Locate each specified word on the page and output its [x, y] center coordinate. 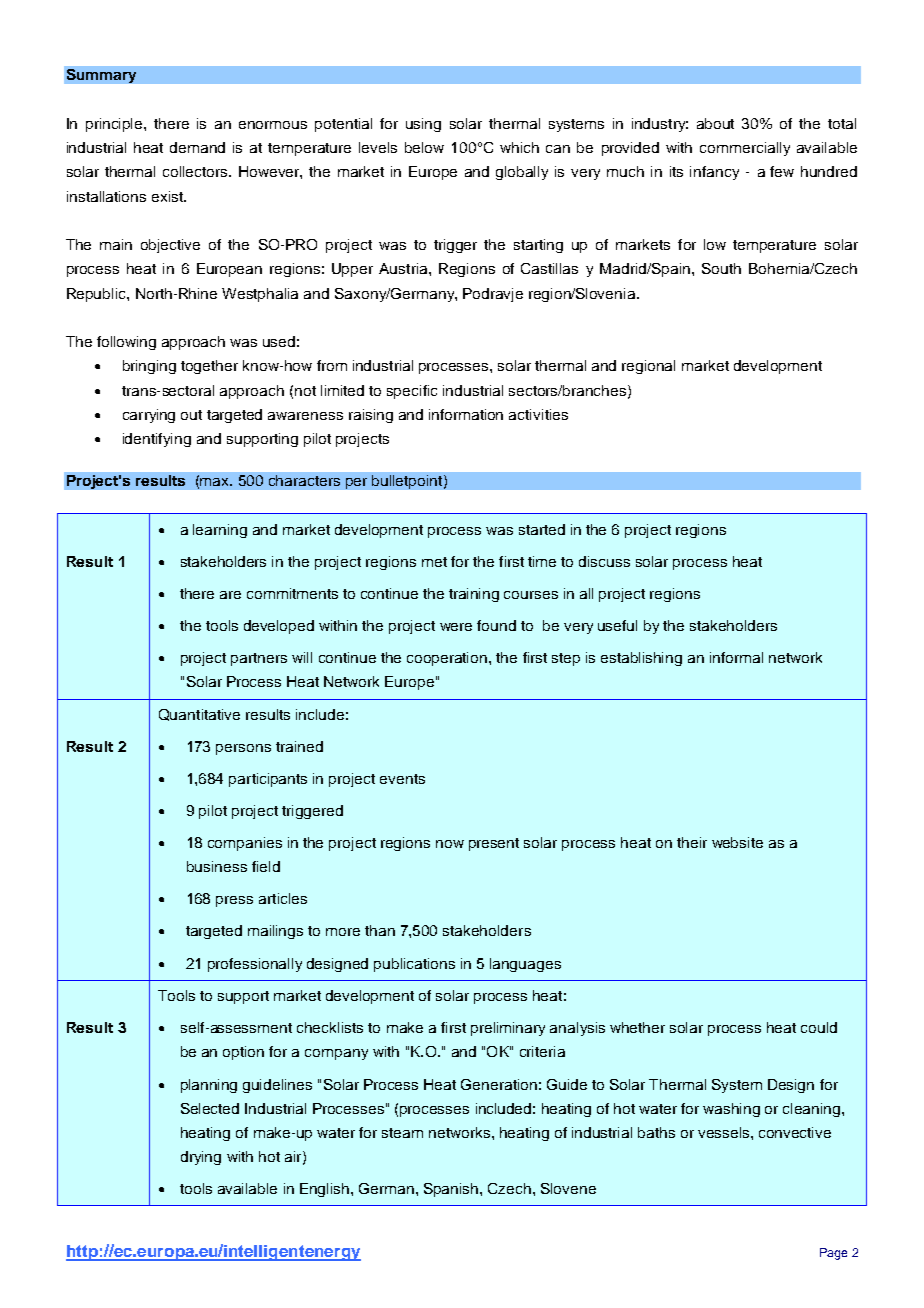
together [209, 367]
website [737, 842]
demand [197, 147]
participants [268, 780]
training [474, 595]
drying [201, 1158]
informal [736, 657]
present [494, 844]
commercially [745, 149]
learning [220, 531]
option [243, 1053]
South [721, 268]
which [519, 147]
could [819, 1027]
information [466, 414]
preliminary [508, 1029]
